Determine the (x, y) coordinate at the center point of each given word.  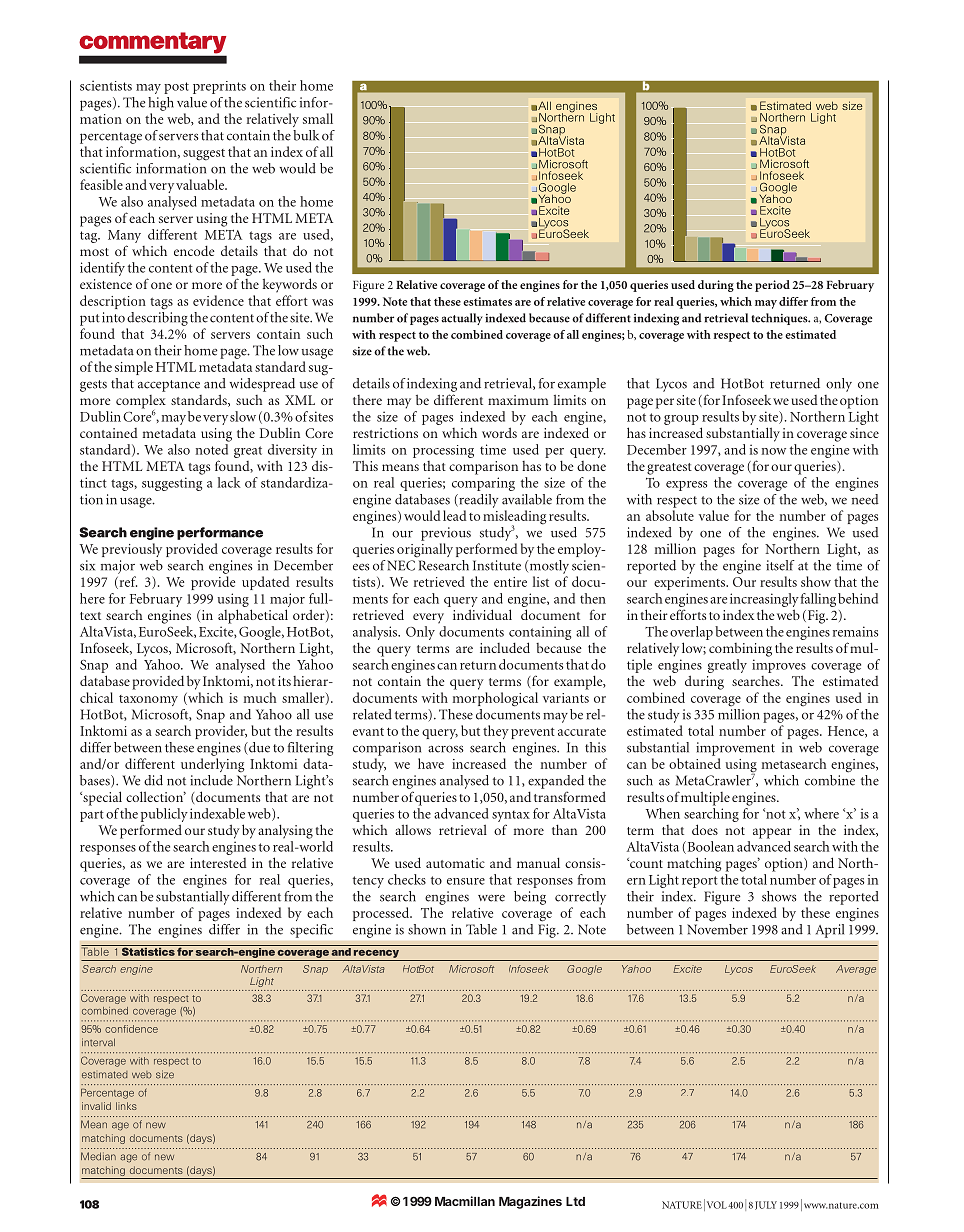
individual (482, 614)
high (161, 104)
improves (779, 666)
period (772, 286)
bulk (306, 135)
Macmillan (465, 1201)
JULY (766, 1205)
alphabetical (253, 616)
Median (98, 1156)
